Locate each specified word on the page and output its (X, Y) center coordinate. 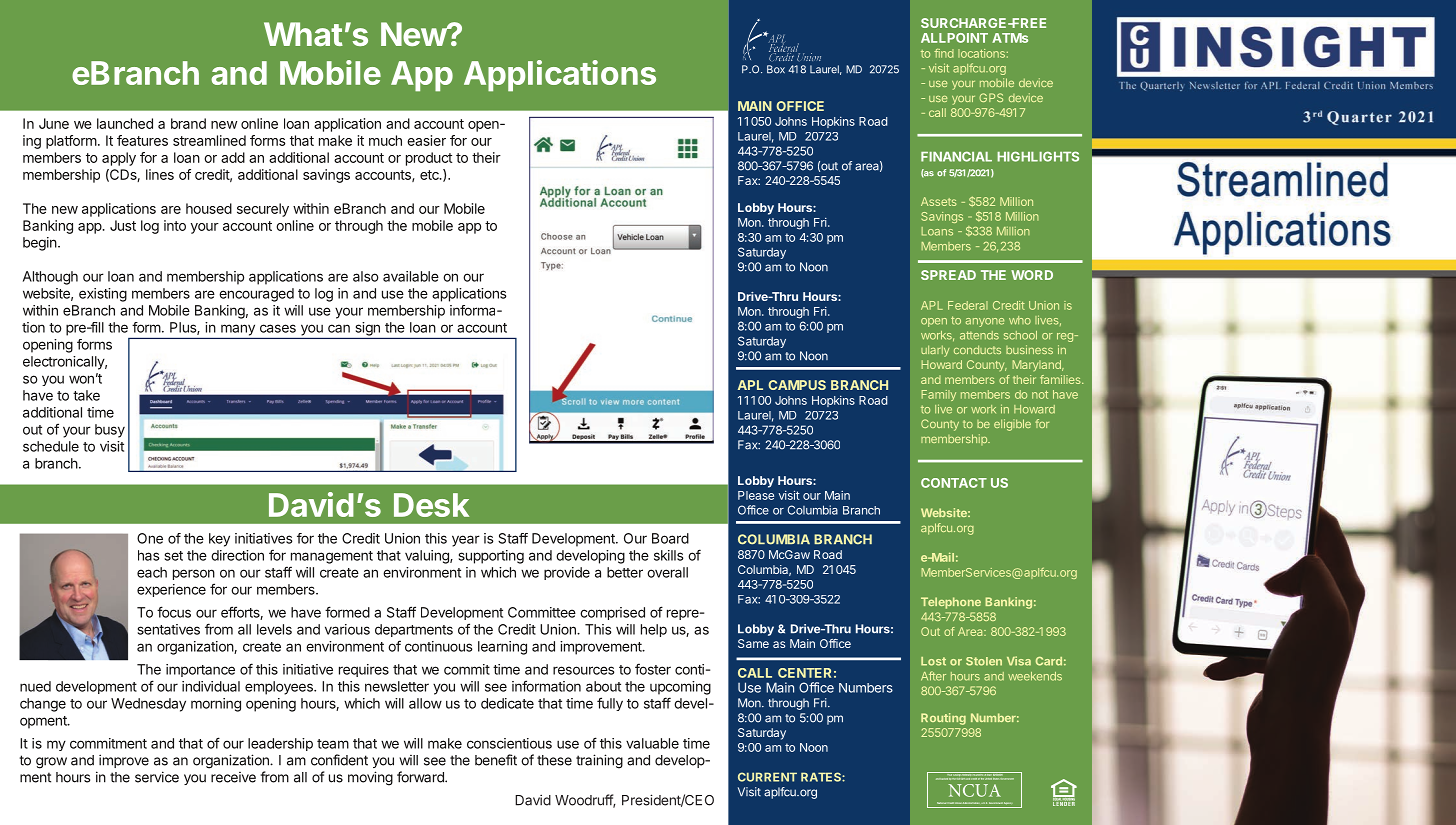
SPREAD (948, 275)
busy (110, 431)
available (411, 276)
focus (174, 612)
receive (233, 777)
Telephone (951, 603)
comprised (612, 613)
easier (426, 140)
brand (188, 123)
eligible (1012, 425)
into (175, 225)
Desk (431, 505)
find (944, 53)
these (554, 760)
